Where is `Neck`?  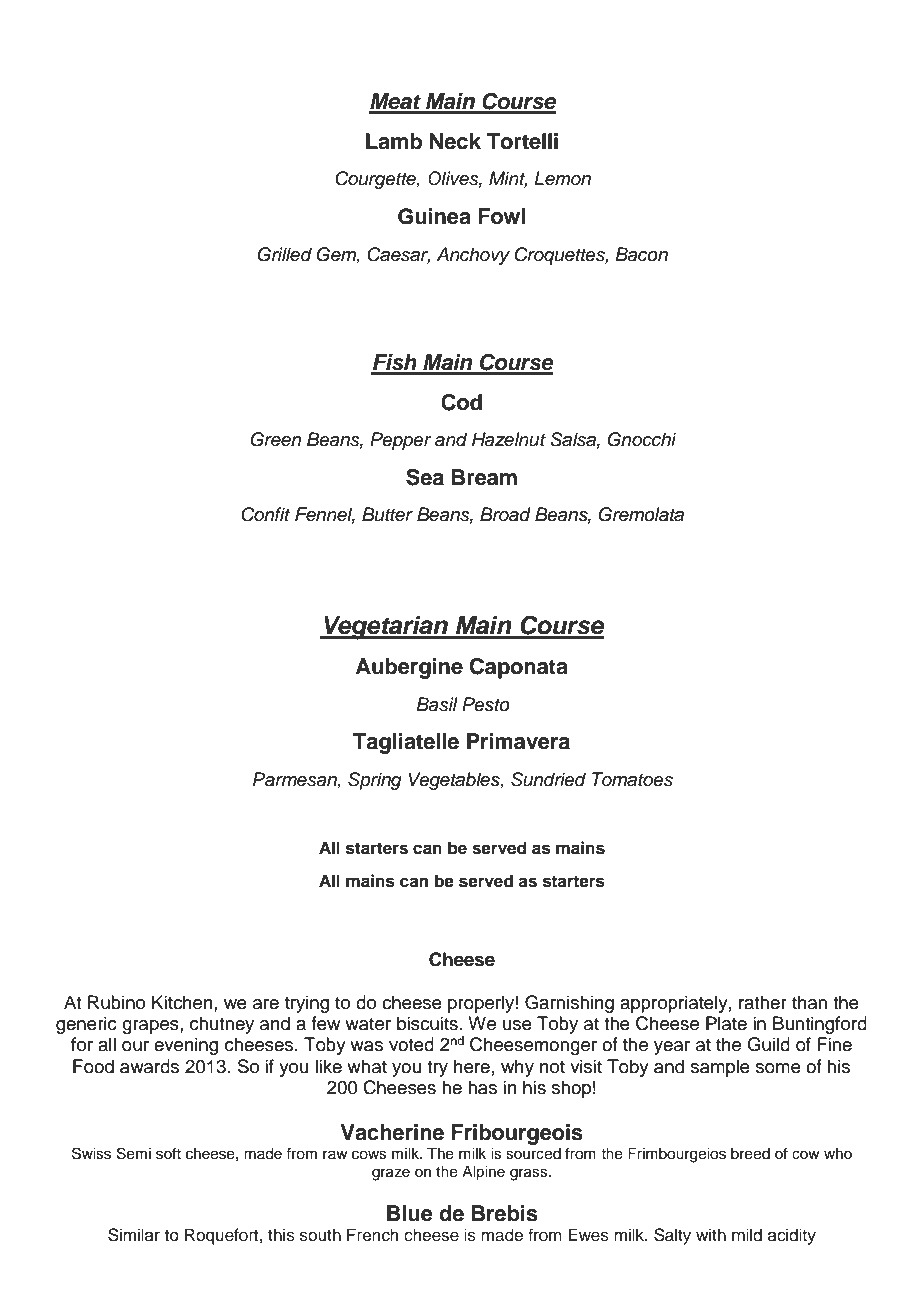
Neck is located at coordinates (455, 141).
